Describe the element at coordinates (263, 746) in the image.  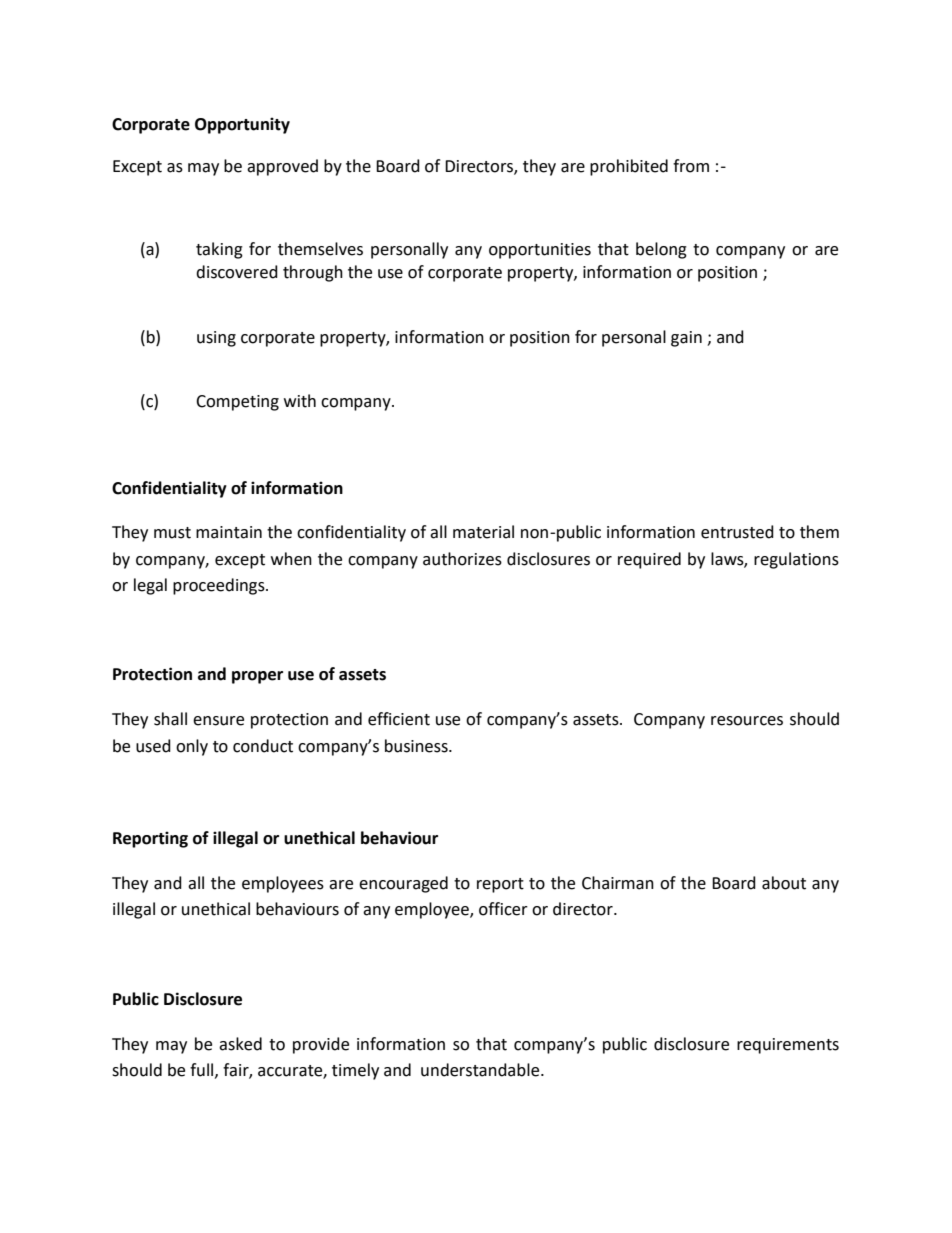
I see `conduct` at that location.
